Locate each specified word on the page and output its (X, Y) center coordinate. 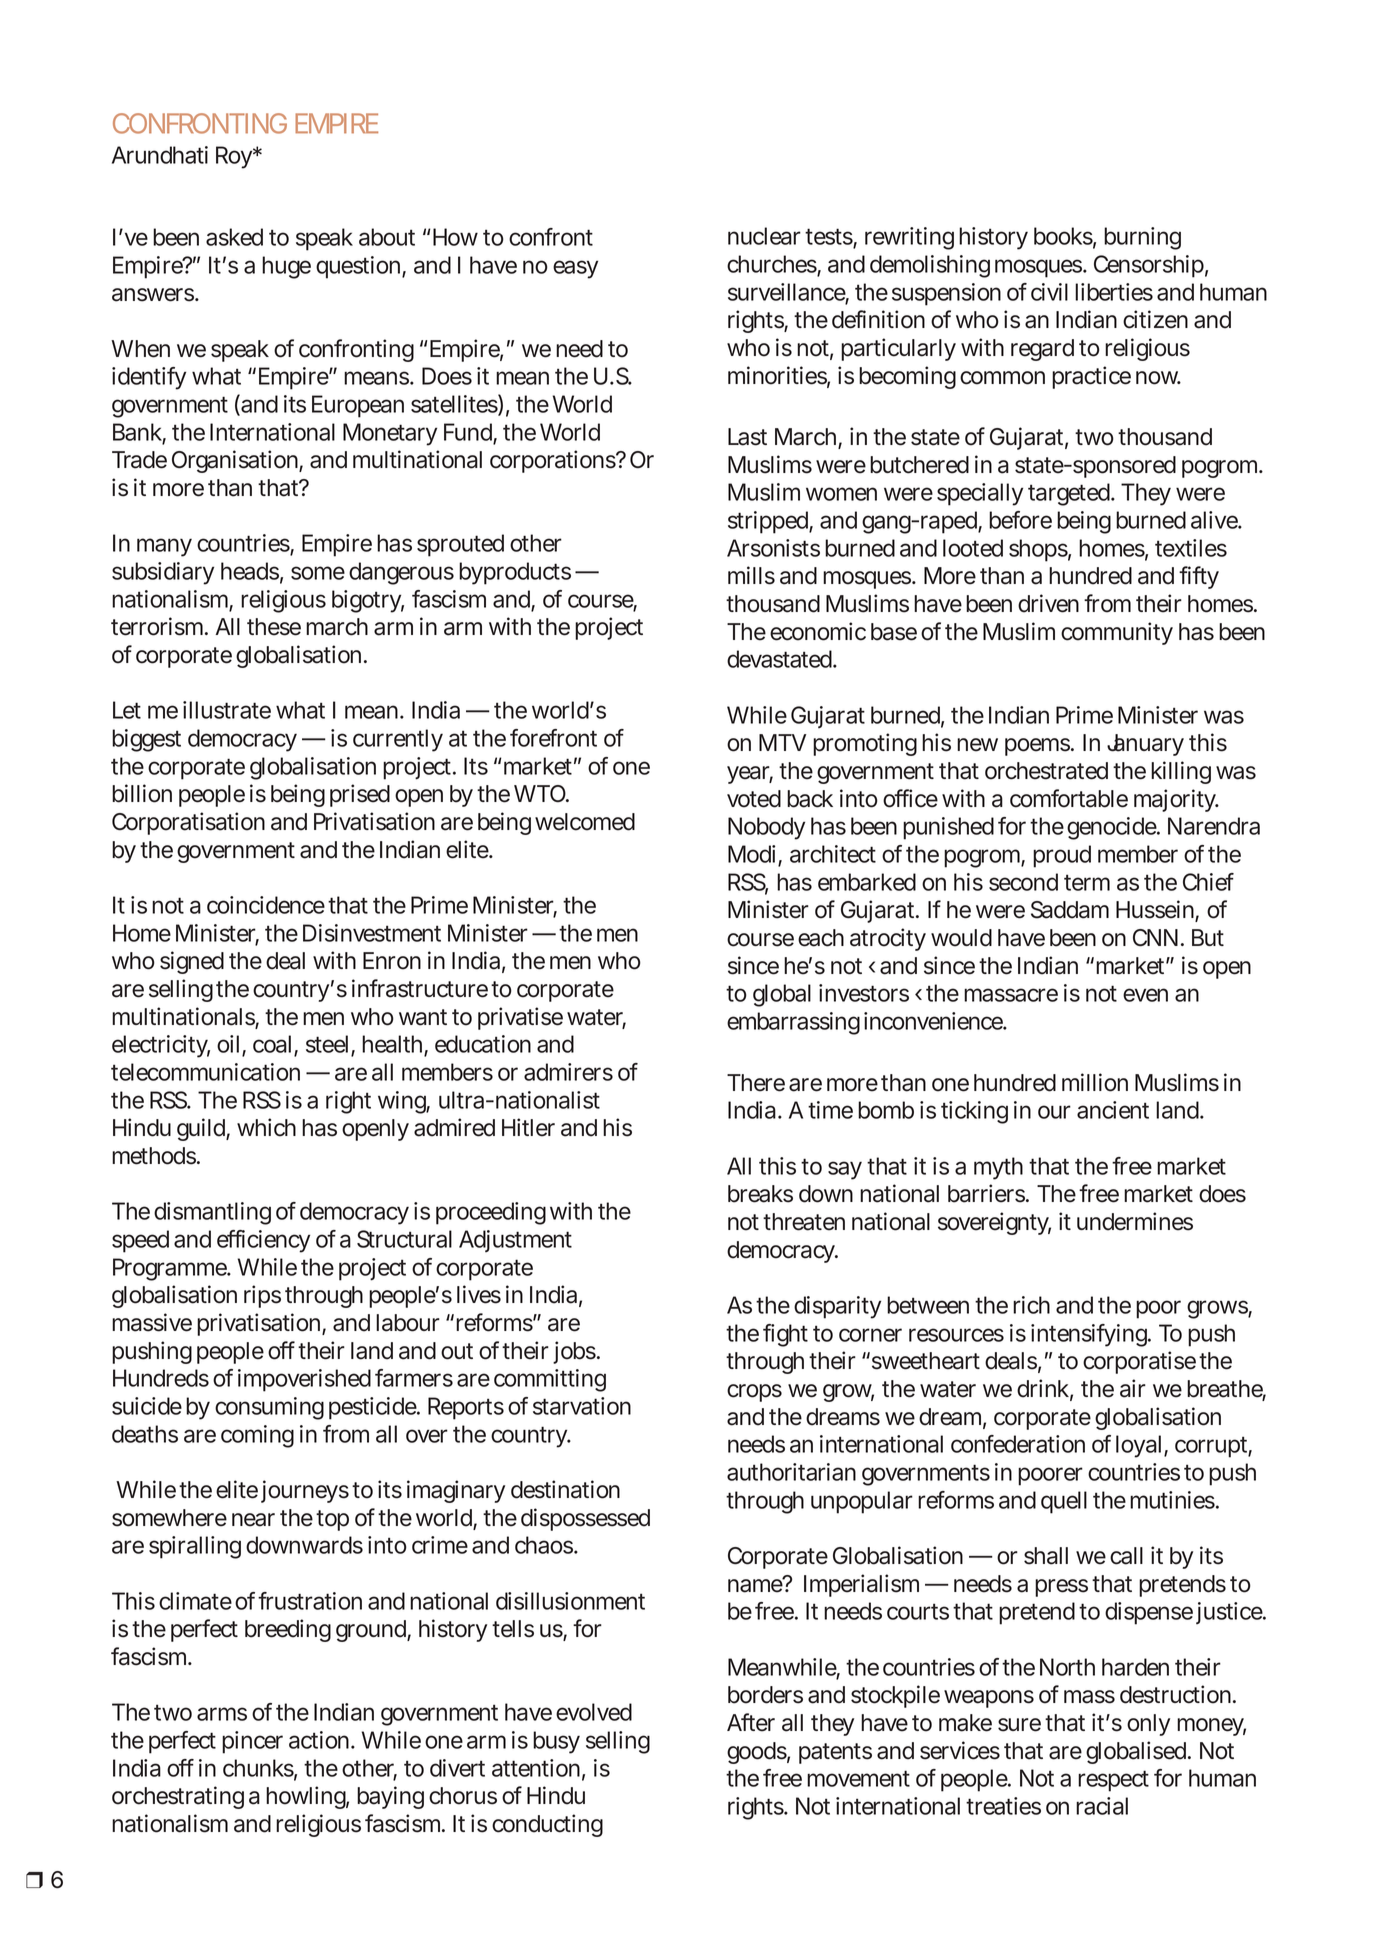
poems (1038, 747)
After (751, 1722)
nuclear (764, 236)
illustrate (227, 710)
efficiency (263, 1241)
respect (1113, 1781)
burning (1142, 238)
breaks (760, 1194)
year (750, 775)
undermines (1135, 1221)
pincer (252, 1742)
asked (234, 237)
